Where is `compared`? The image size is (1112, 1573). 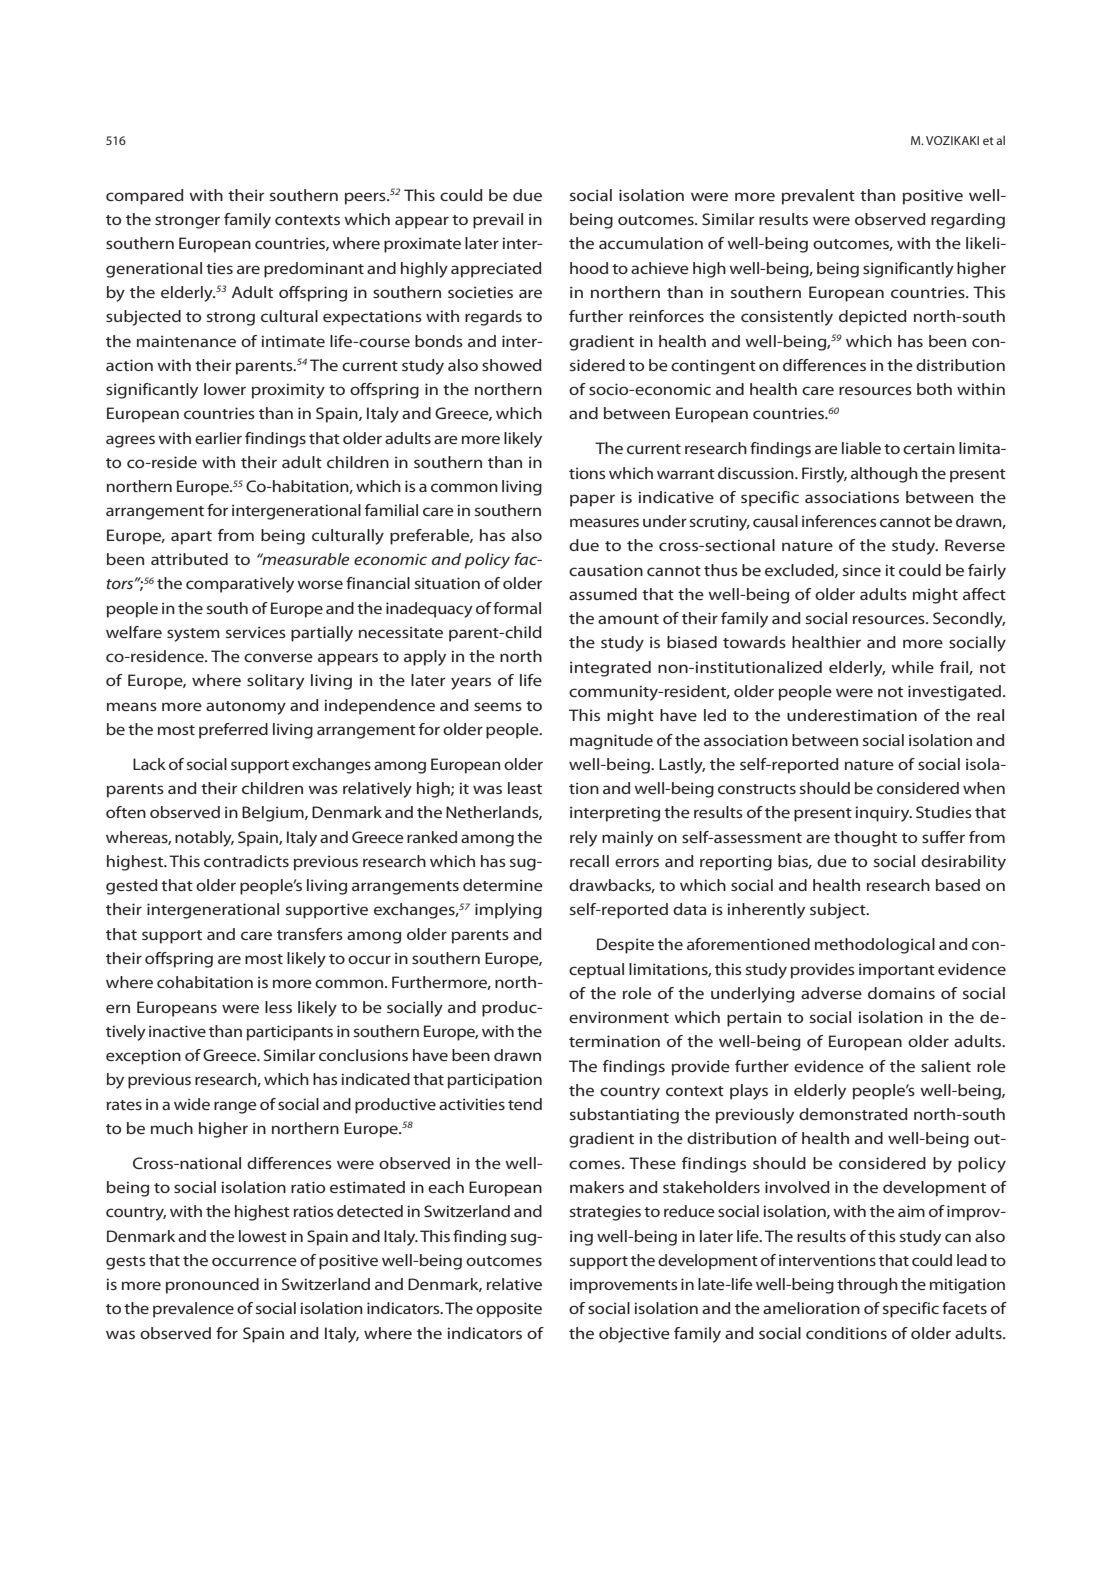 compared is located at coordinates (145, 197).
